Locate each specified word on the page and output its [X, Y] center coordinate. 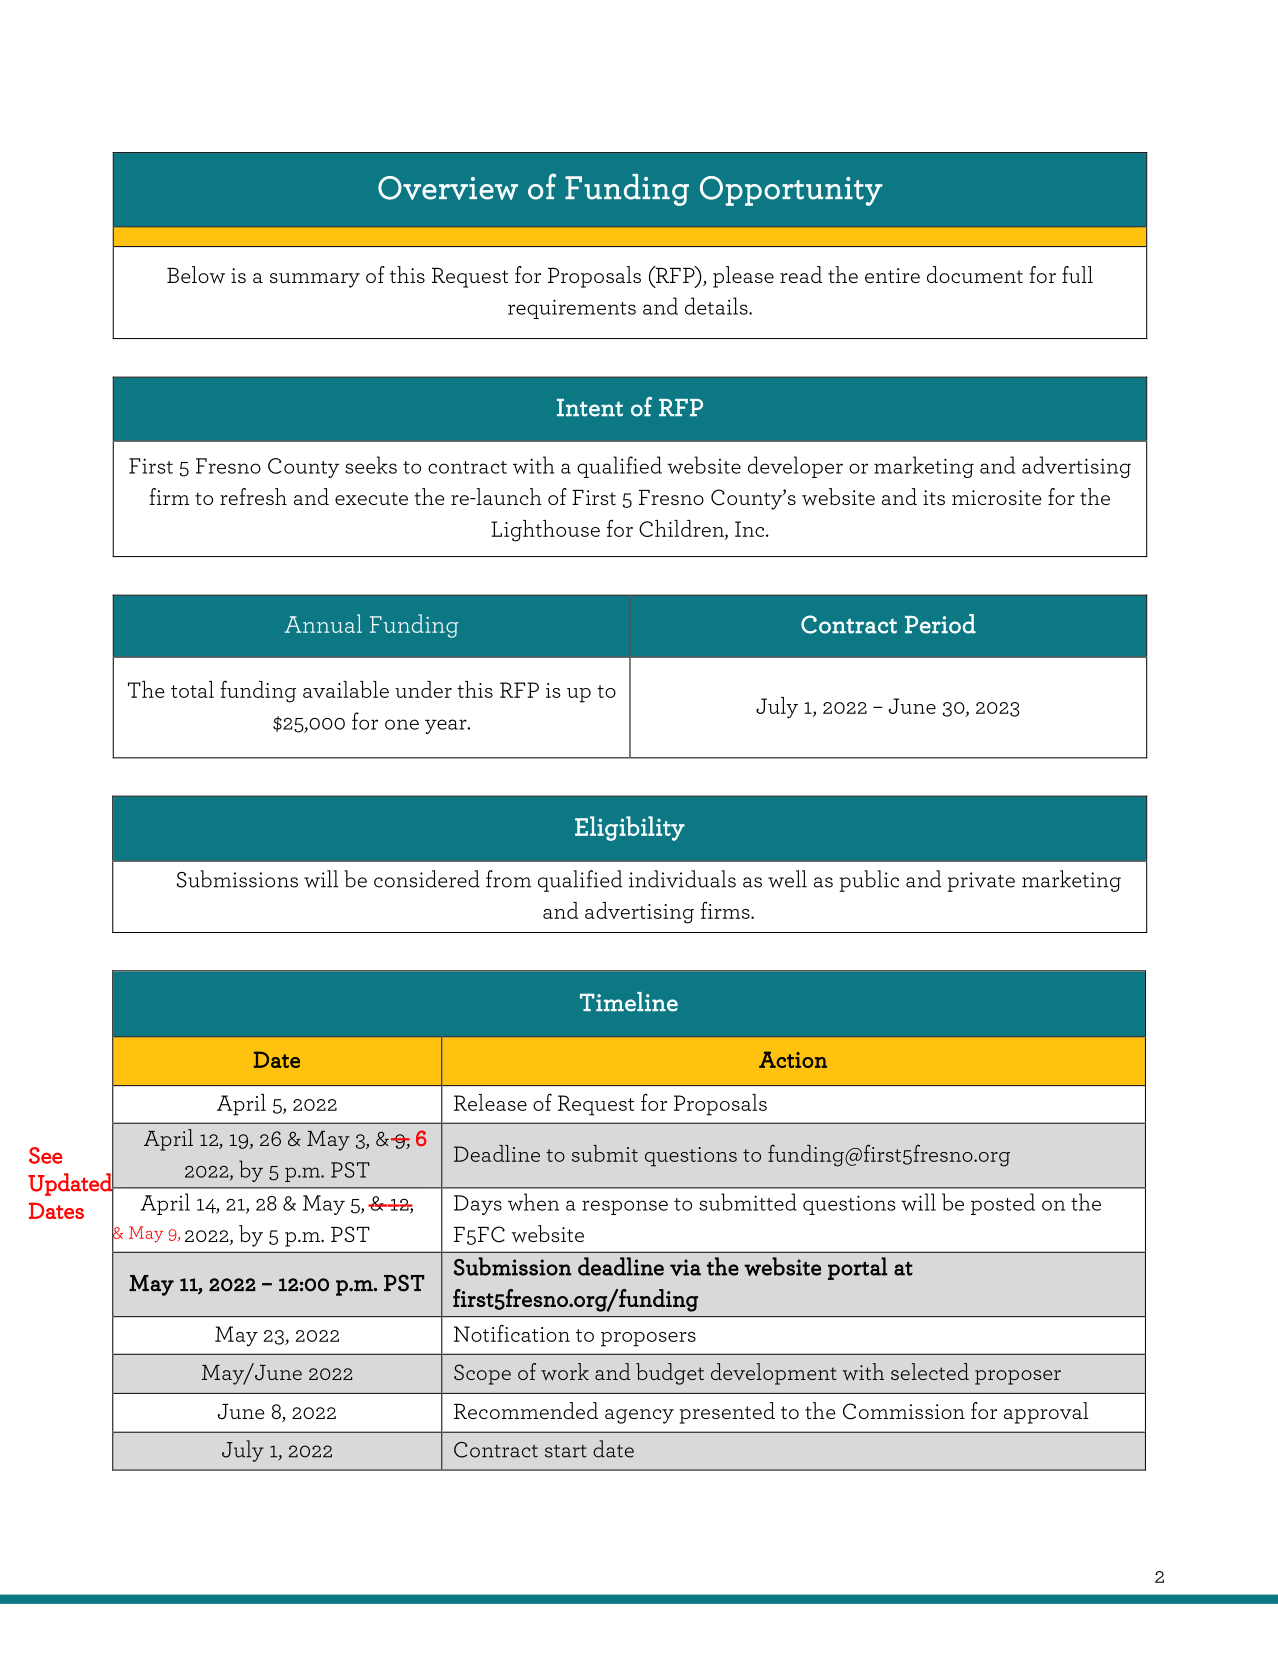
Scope [482, 1374]
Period [940, 624]
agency [639, 1416]
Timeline [629, 1002]
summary [315, 280]
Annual [323, 623]
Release [490, 1102]
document [975, 274]
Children [682, 530]
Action [793, 1059]
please [743, 277]
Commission [904, 1411]
